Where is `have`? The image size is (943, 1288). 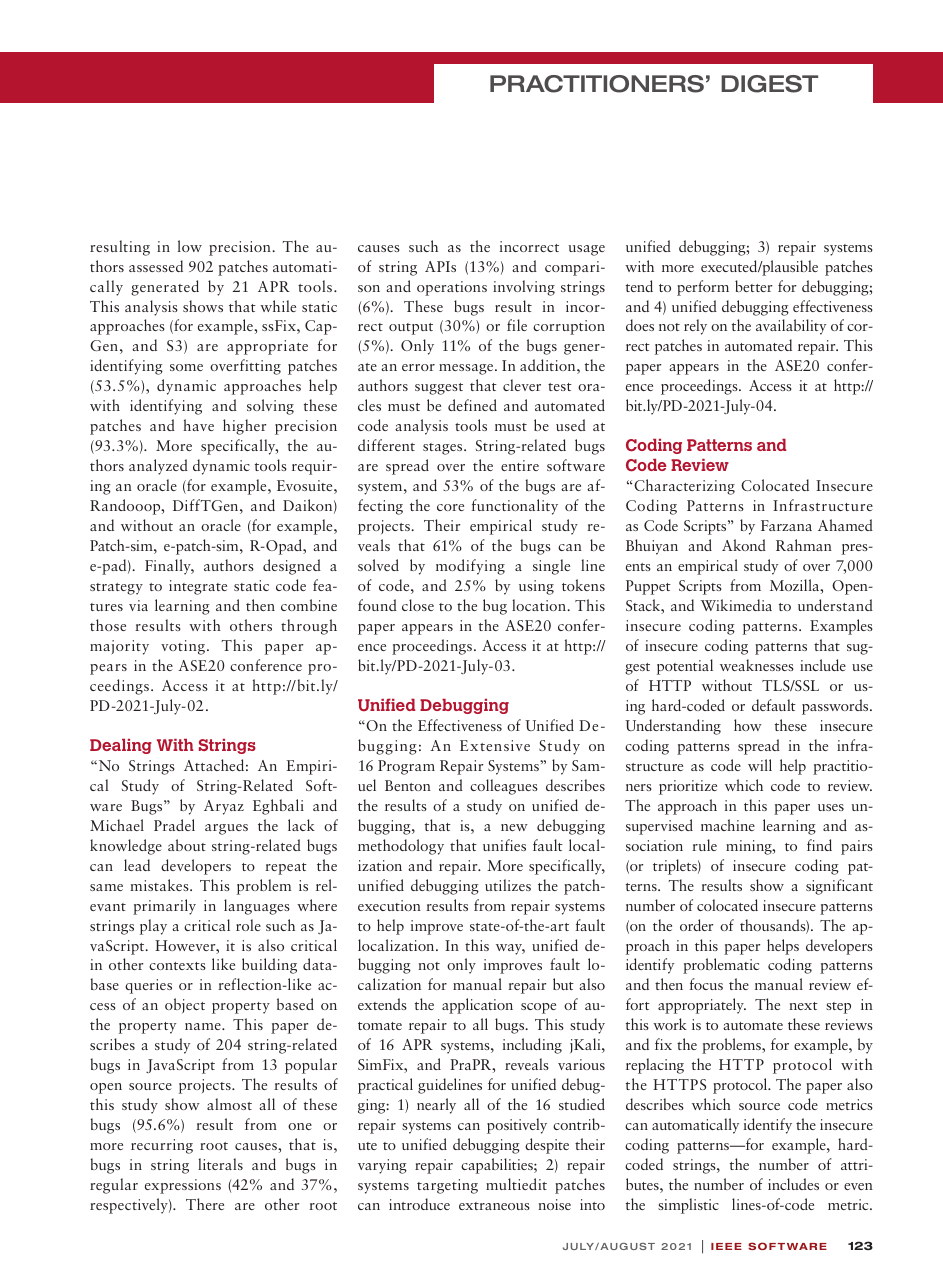 have is located at coordinates (198, 425).
